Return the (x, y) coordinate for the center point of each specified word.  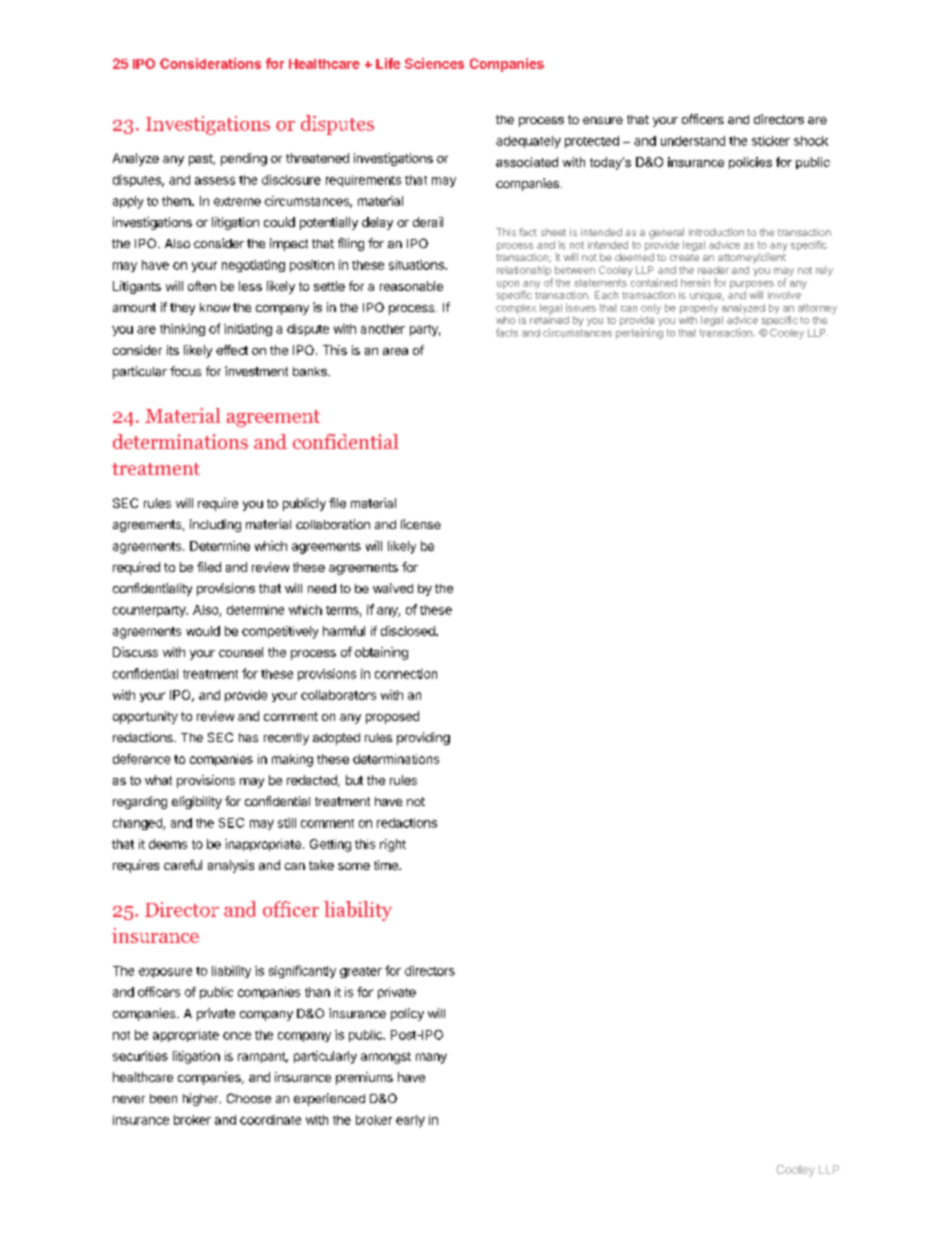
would (203, 631)
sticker (771, 141)
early (410, 1121)
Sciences (434, 63)
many (431, 1058)
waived (393, 588)
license (421, 524)
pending (244, 159)
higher (202, 1099)
